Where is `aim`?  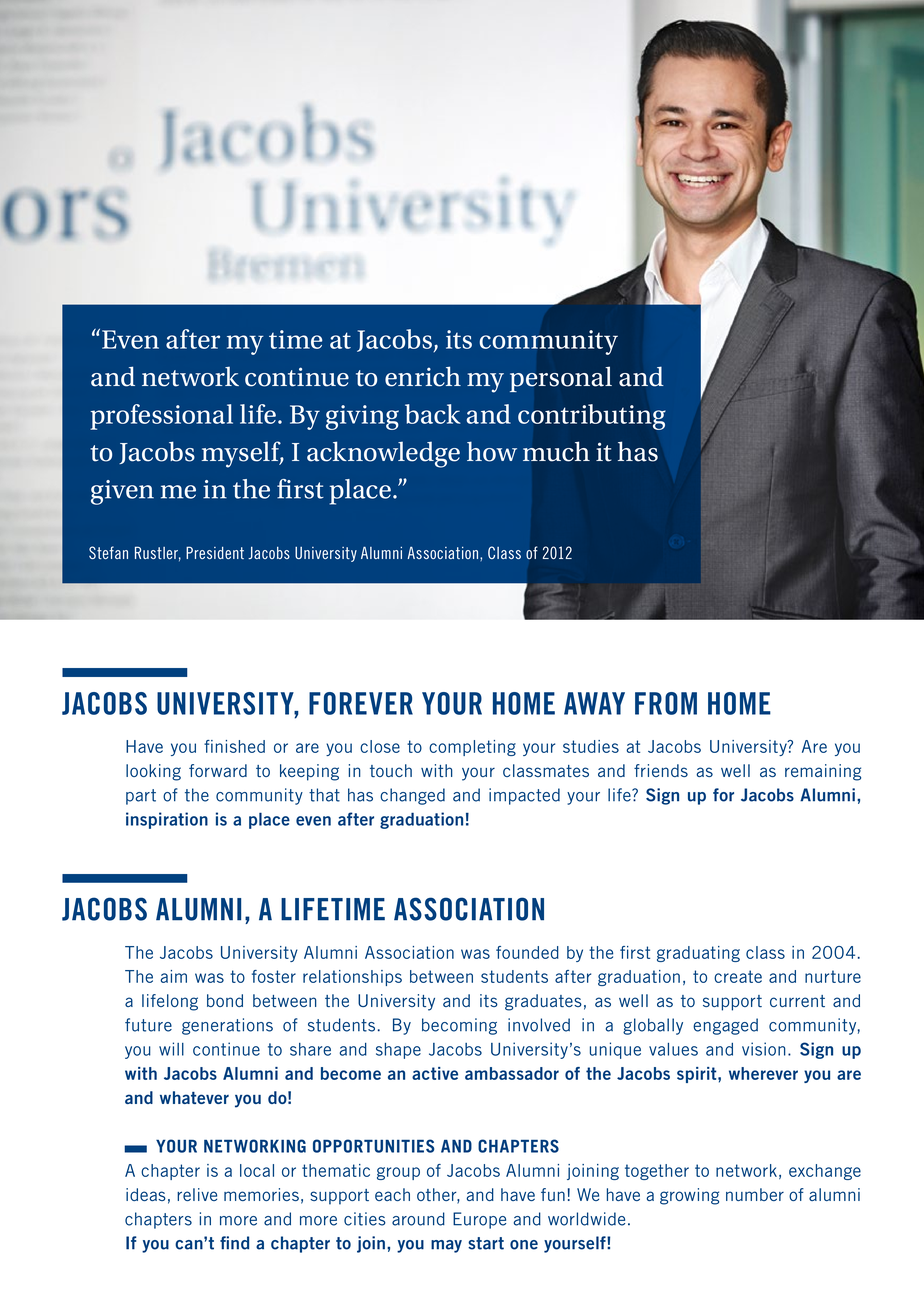
aim is located at coordinates (173, 976).
